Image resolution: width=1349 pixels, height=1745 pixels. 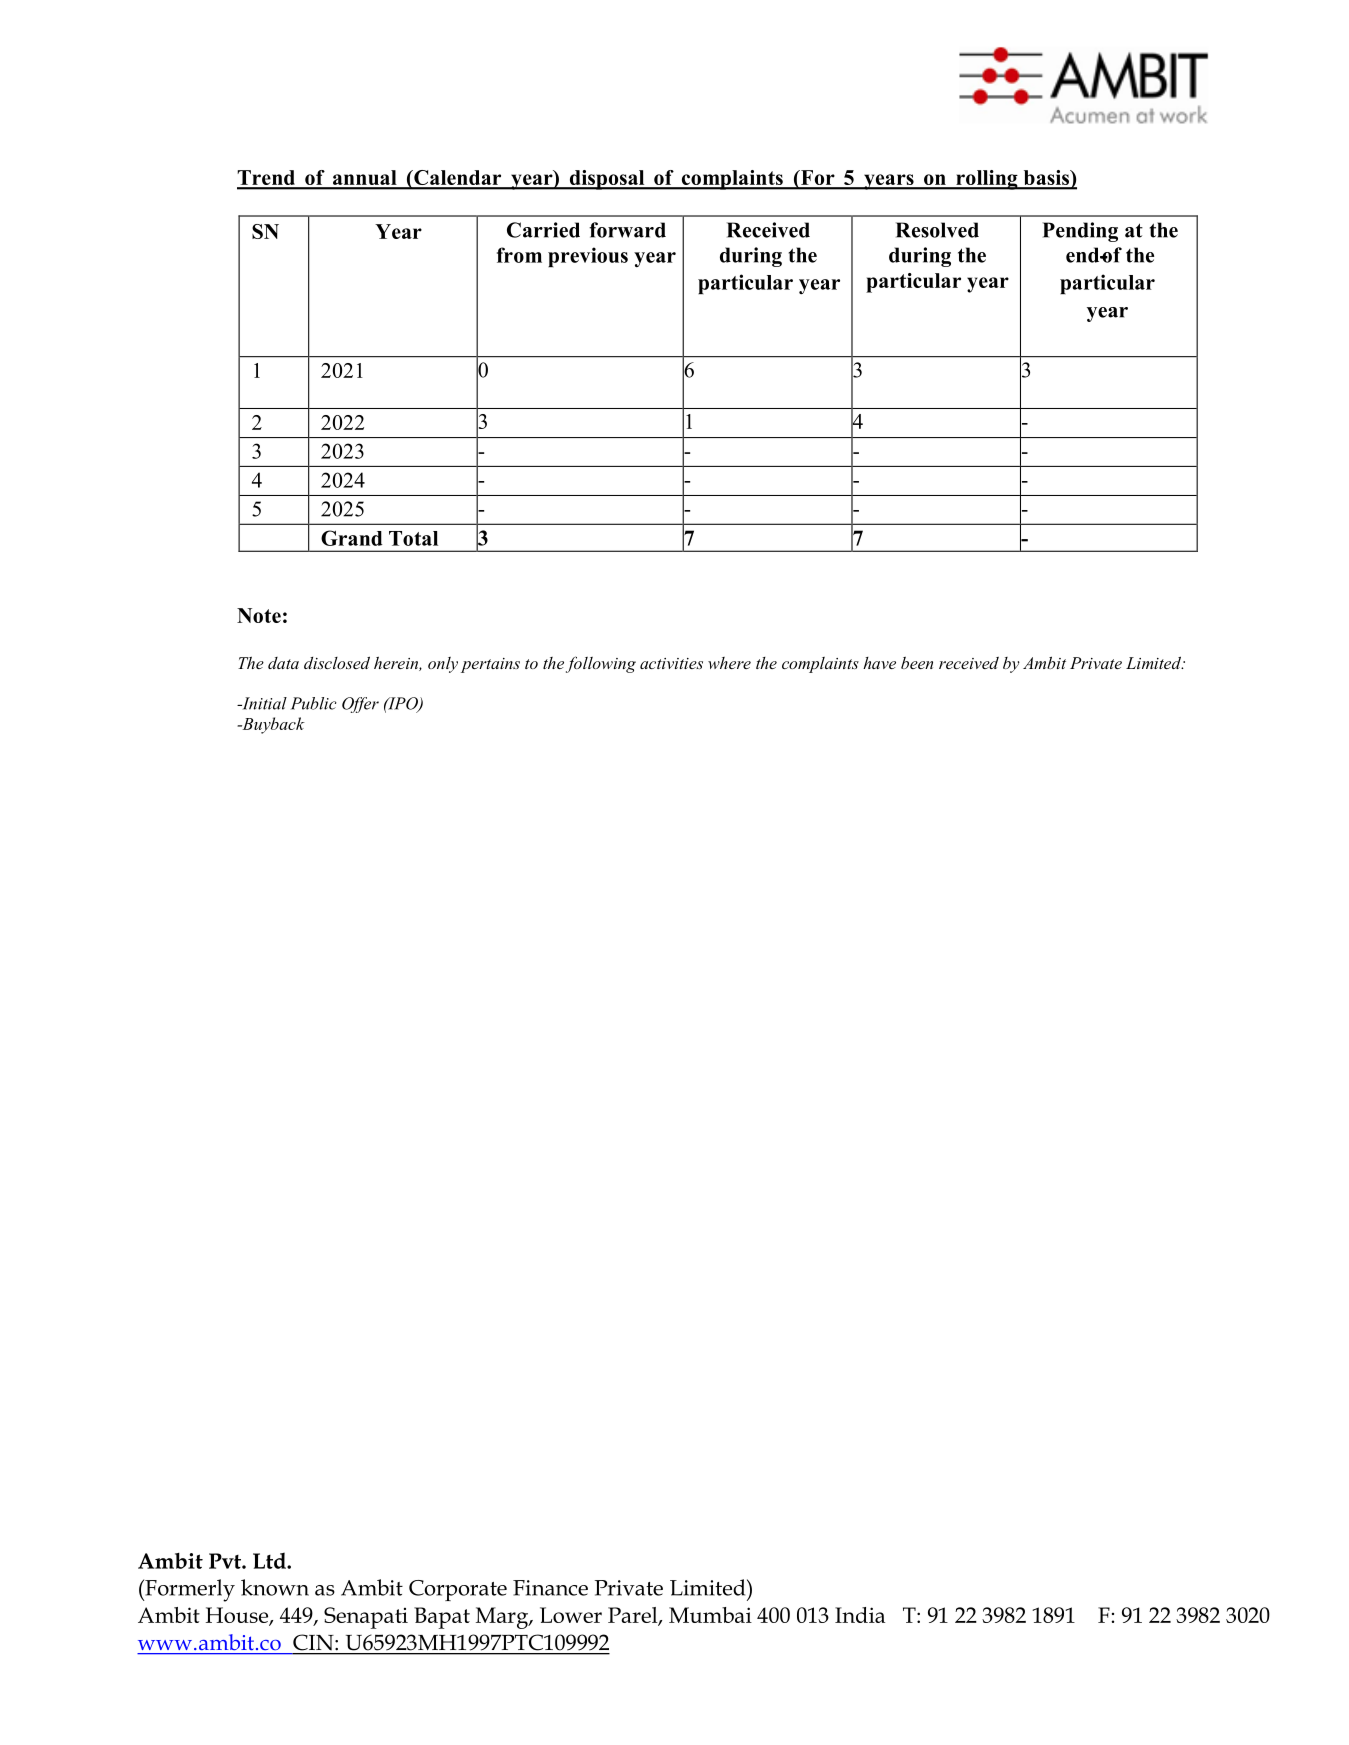 I want to click on been, so click(x=917, y=663).
